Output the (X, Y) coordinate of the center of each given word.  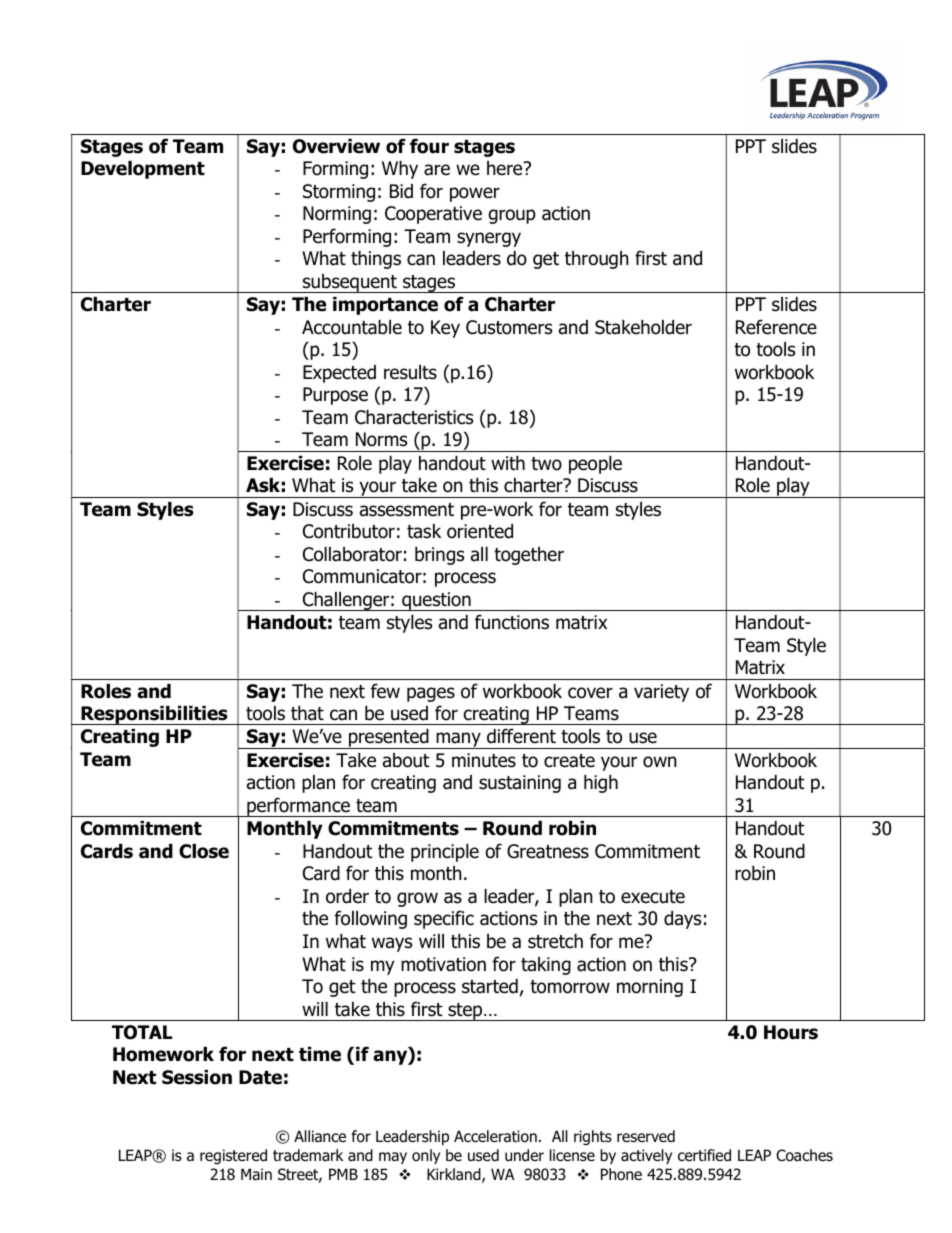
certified (704, 1155)
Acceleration (495, 1136)
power (475, 194)
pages (431, 694)
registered (233, 1156)
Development (143, 170)
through (597, 260)
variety (661, 693)
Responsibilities (154, 715)
